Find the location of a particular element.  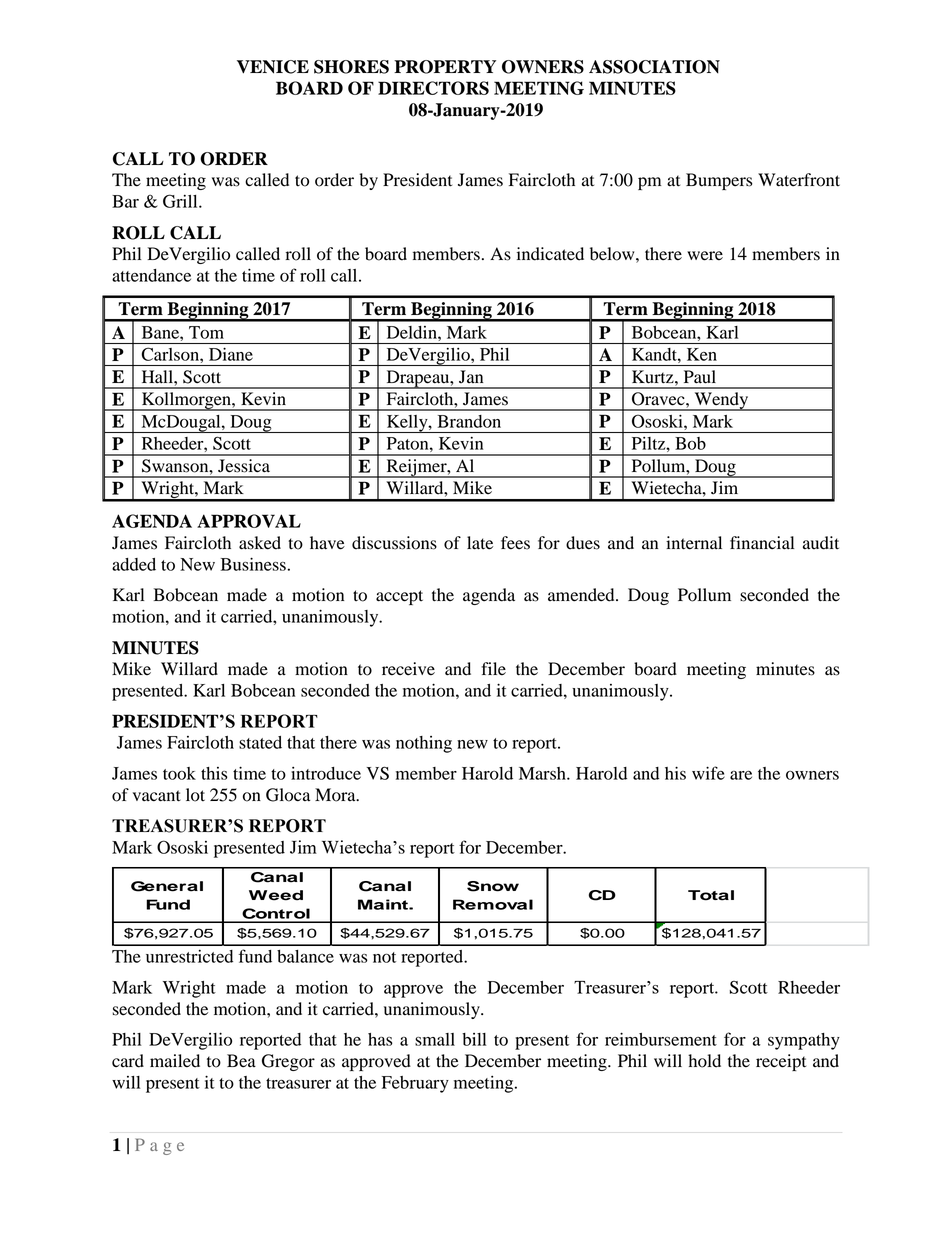

VENICE is located at coordinates (273, 67).
